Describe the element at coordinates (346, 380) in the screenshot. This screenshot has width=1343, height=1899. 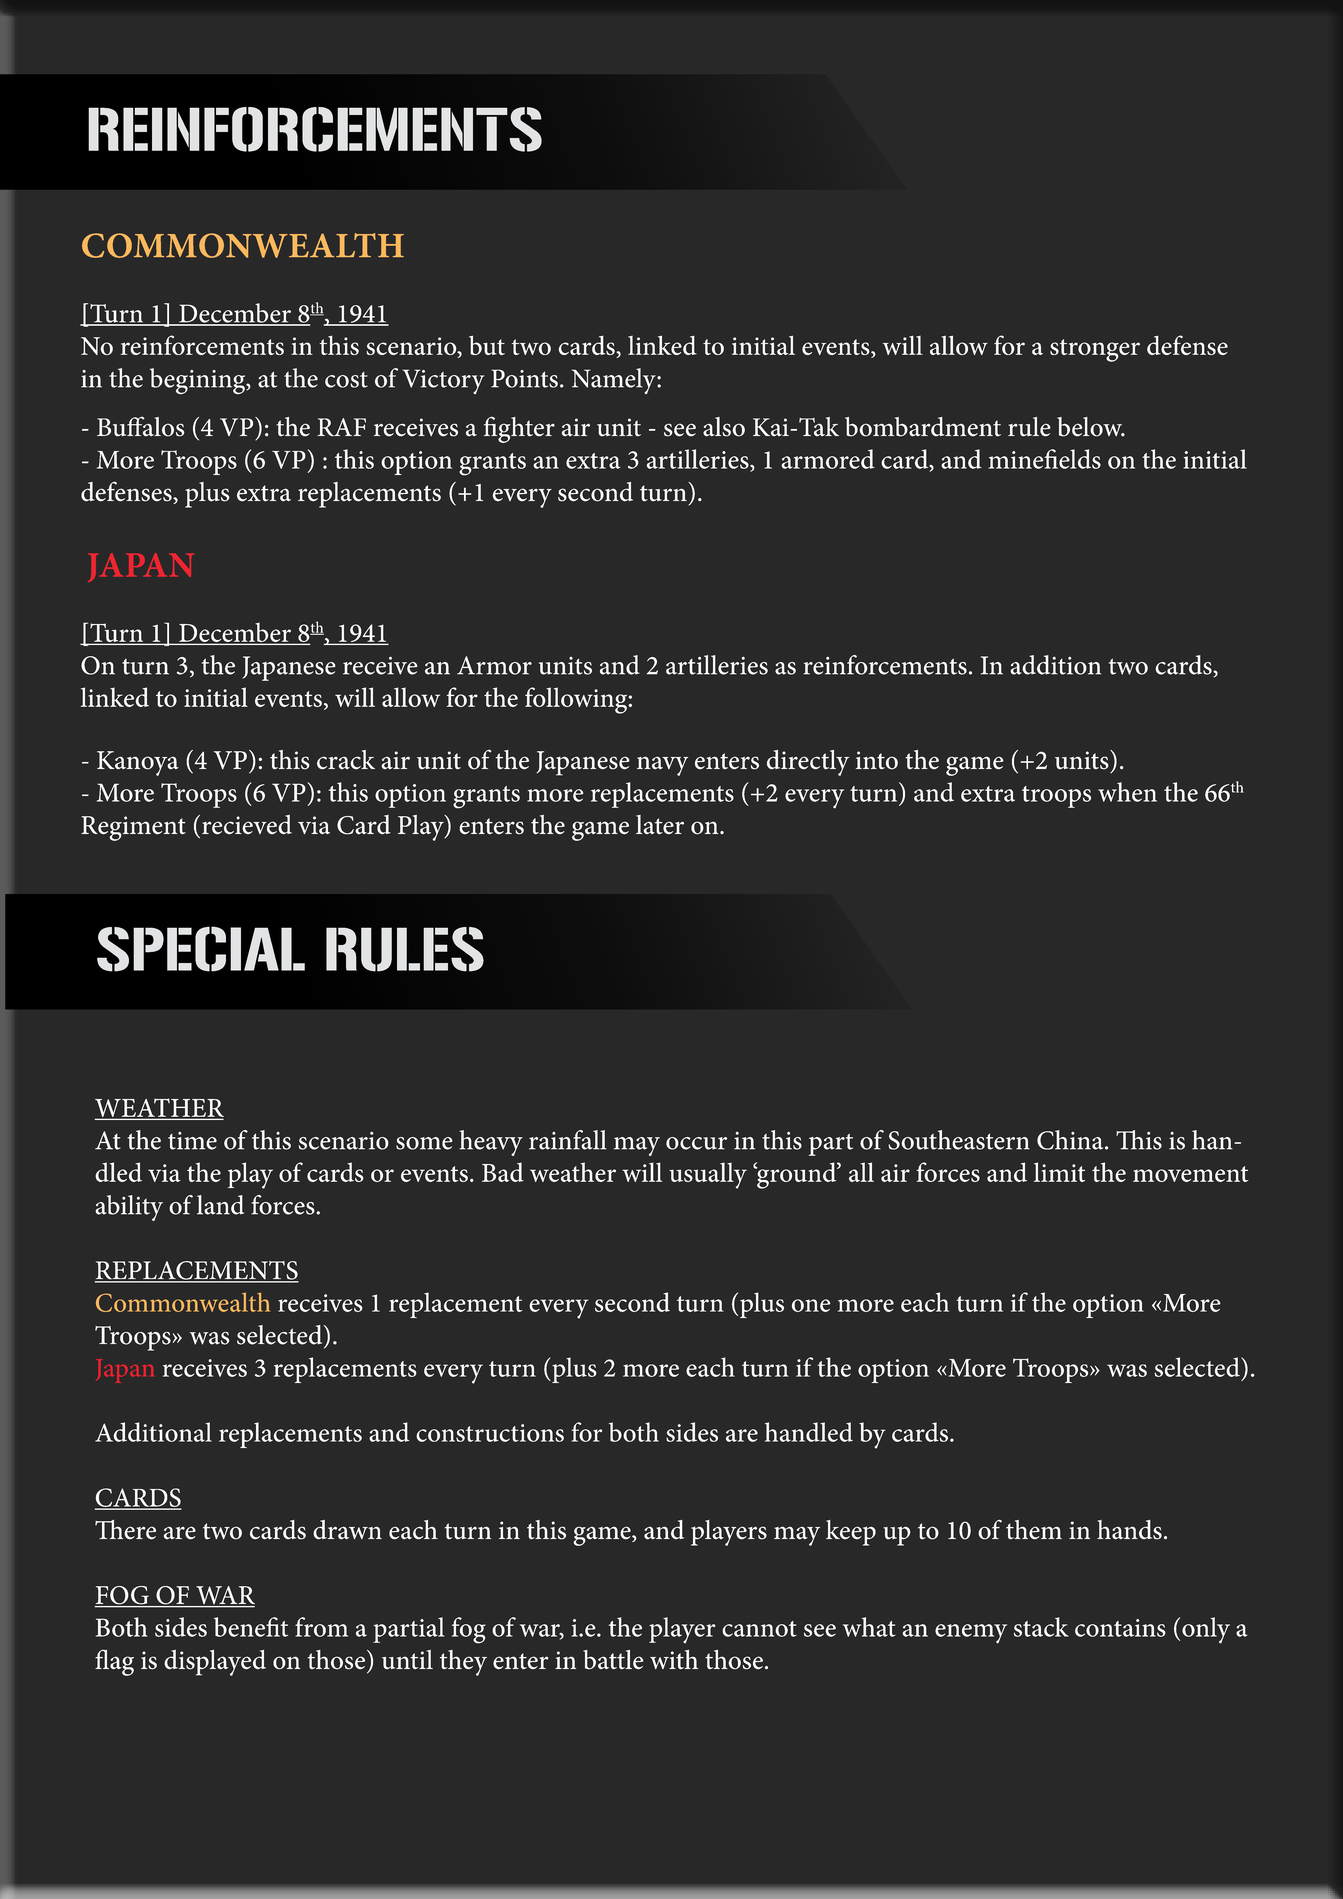
I see `cost` at that location.
